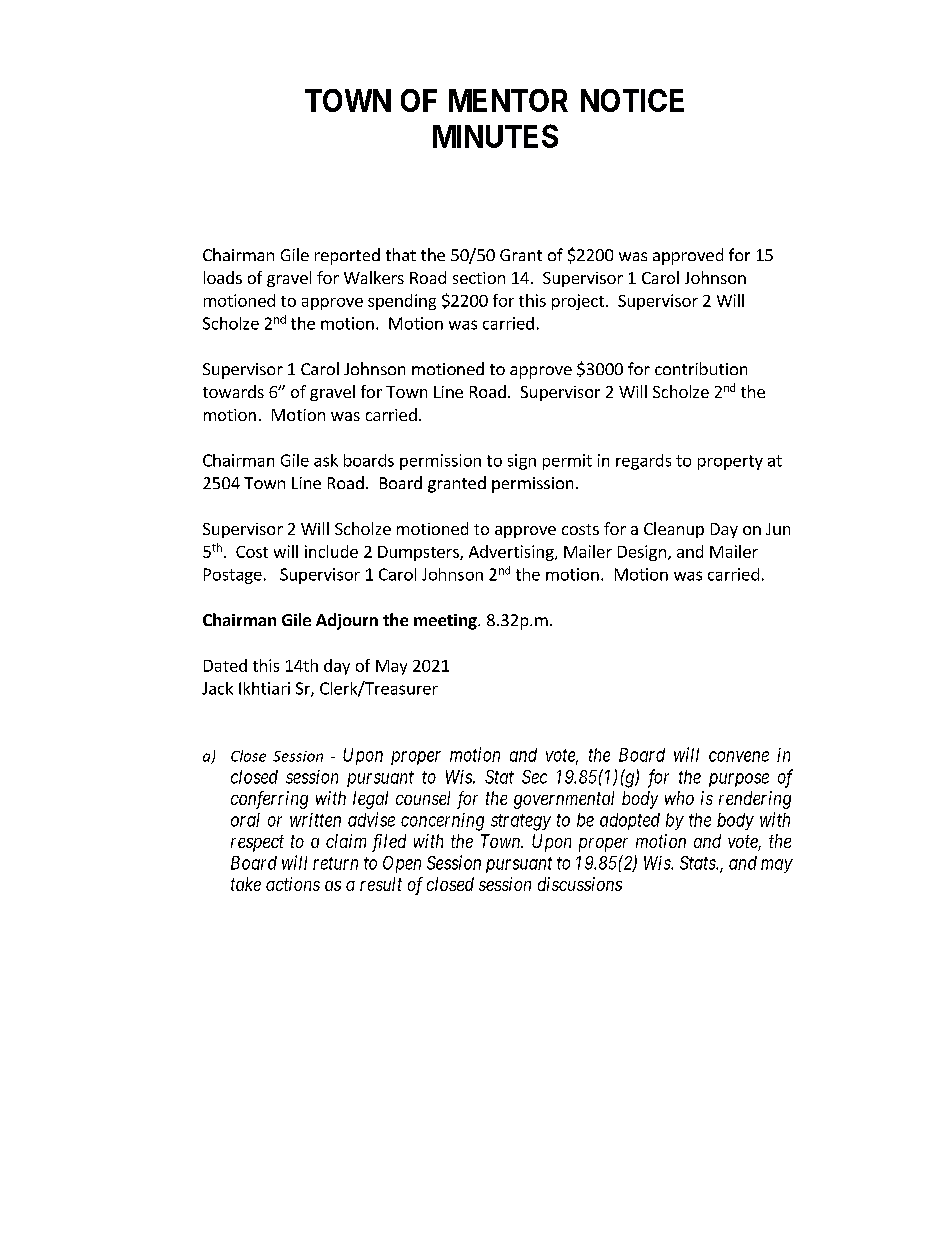  I want to click on Cleanup, so click(674, 530).
